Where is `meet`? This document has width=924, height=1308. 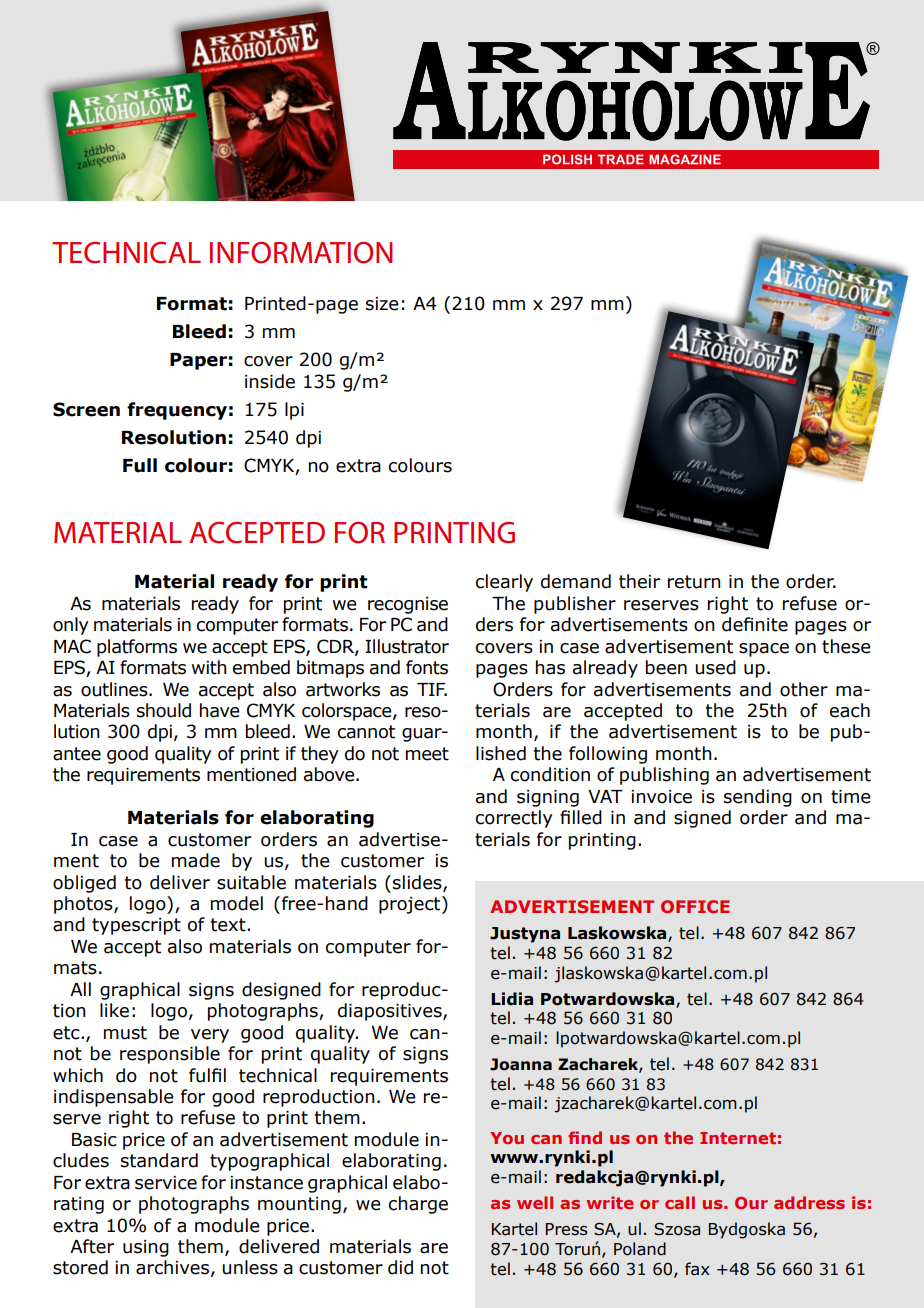 meet is located at coordinates (427, 754).
